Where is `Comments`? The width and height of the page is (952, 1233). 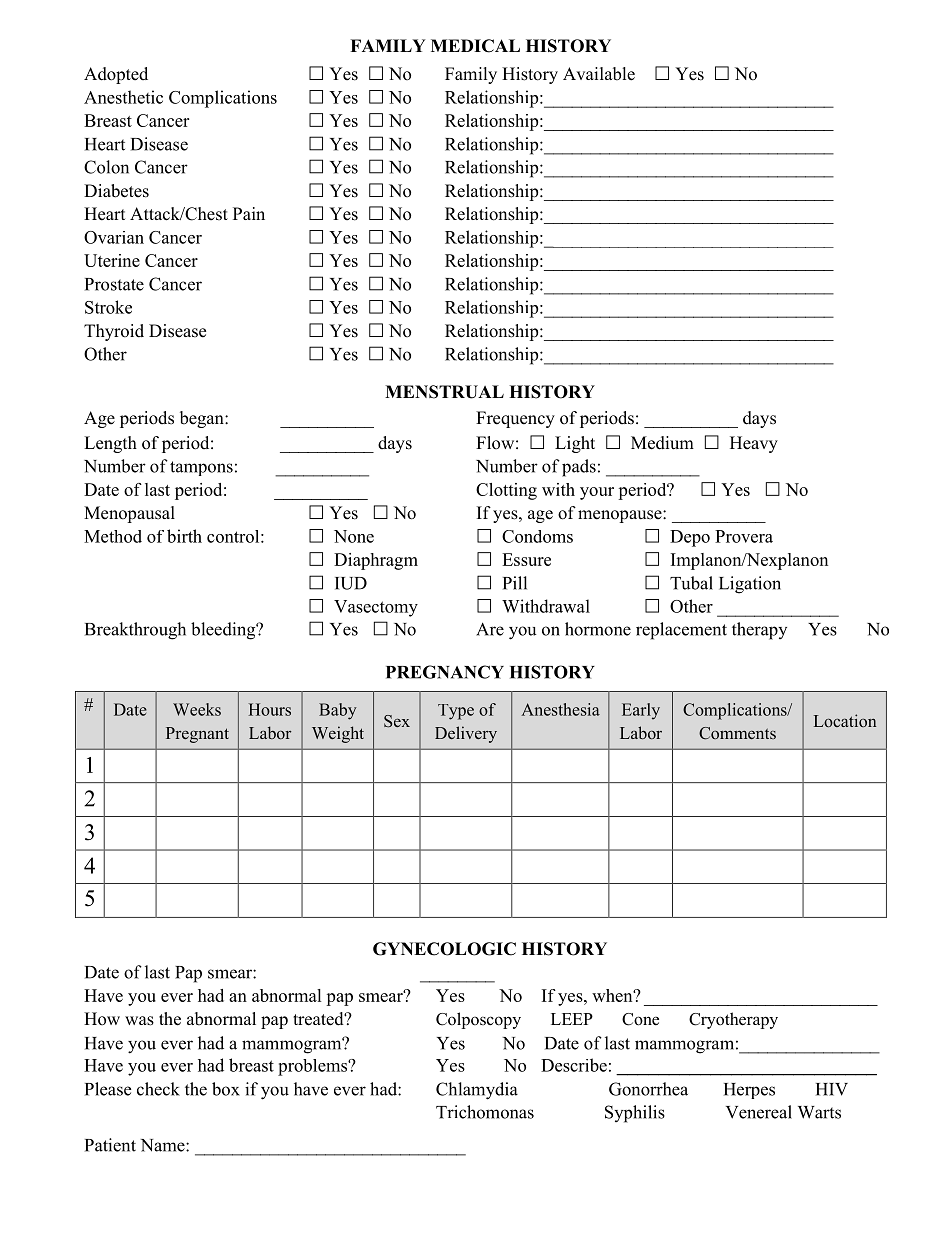 Comments is located at coordinates (737, 733).
